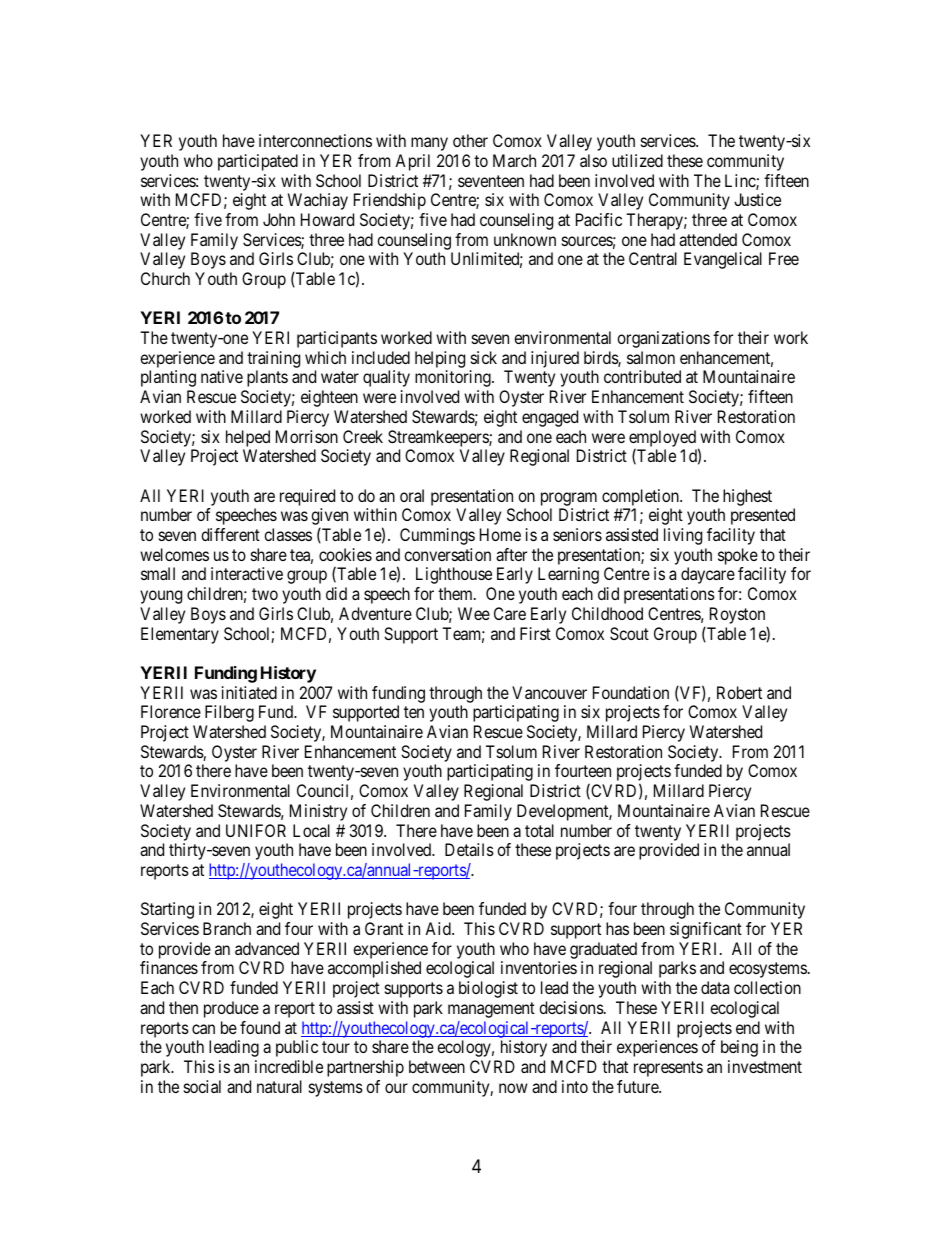 This screenshot has height=1233, width=952. What do you see at coordinates (265, 594) in the screenshot?
I see `two` at bounding box center [265, 594].
